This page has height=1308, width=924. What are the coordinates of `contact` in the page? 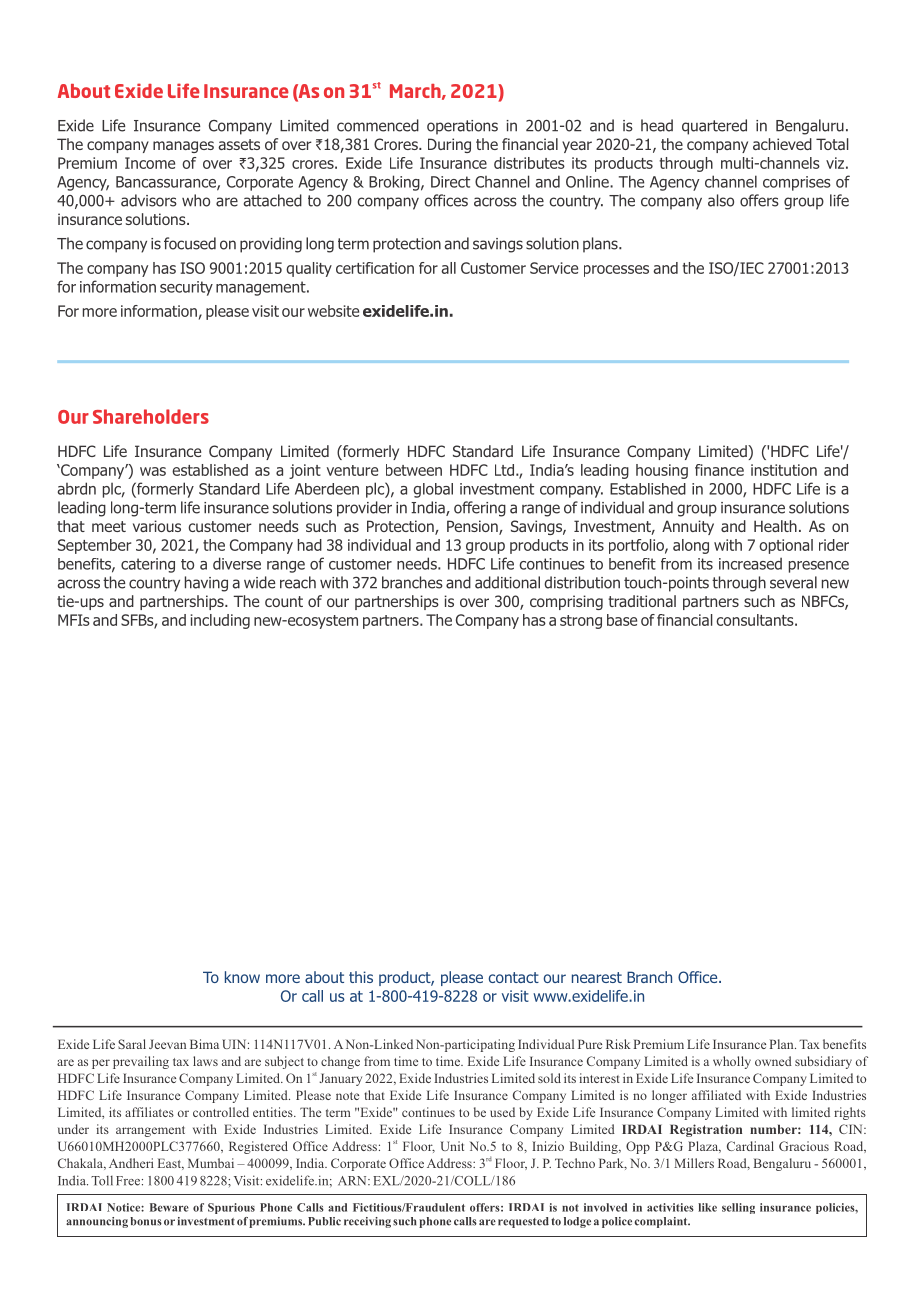 It's located at (514, 977).
